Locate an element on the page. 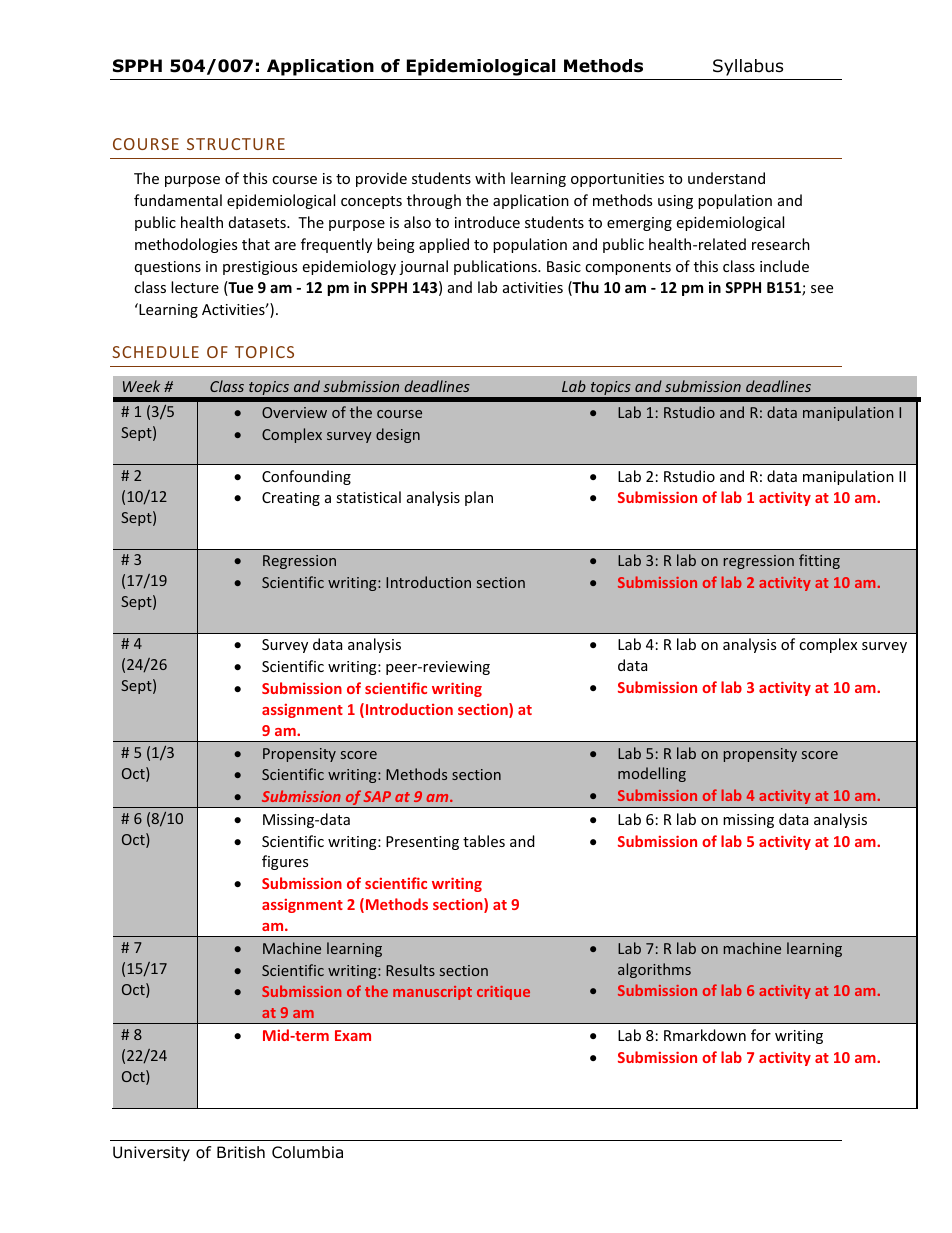 This image has height=1233, width=952. tables is located at coordinates (484, 841).
